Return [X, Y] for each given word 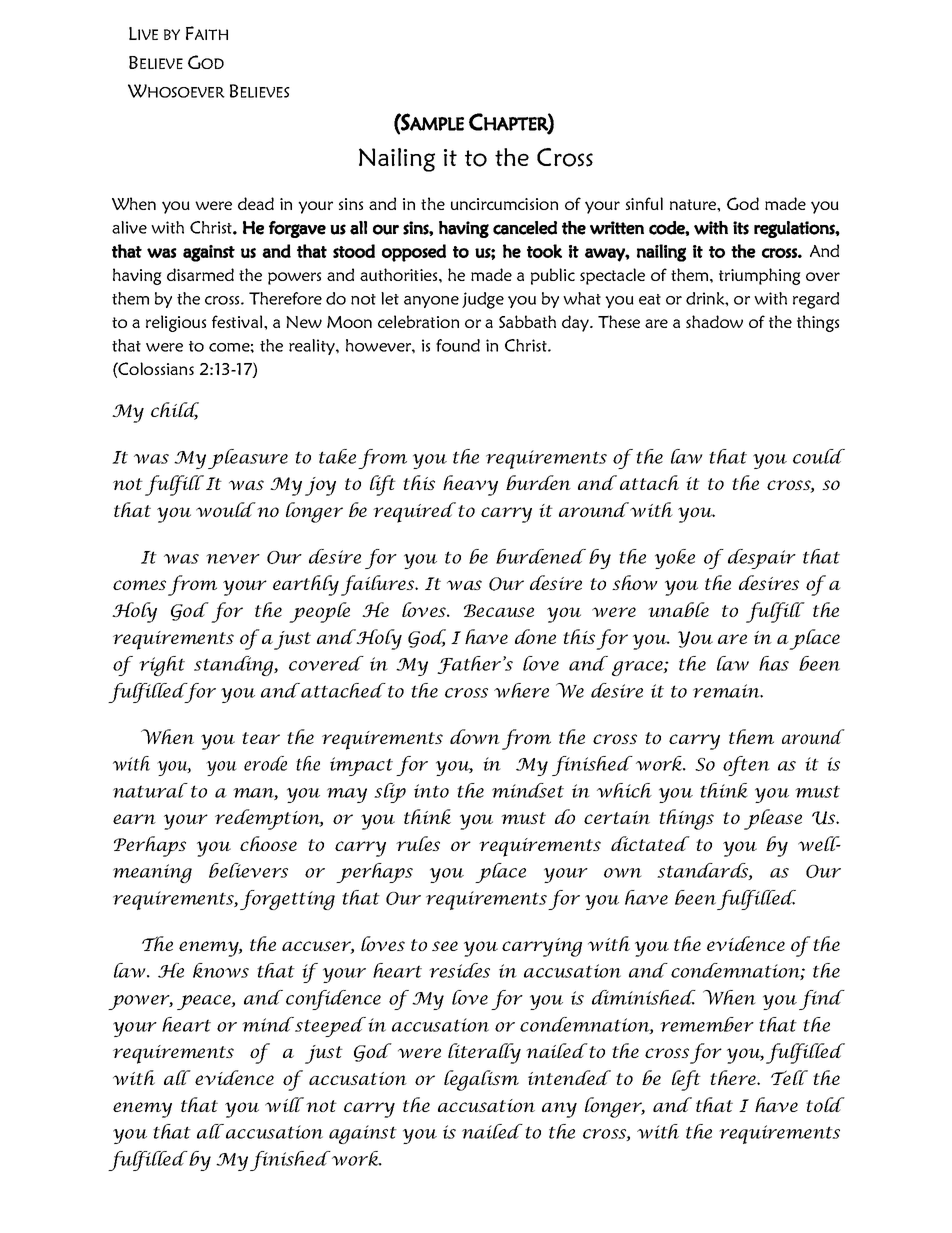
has [774, 663]
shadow [714, 321]
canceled [525, 228]
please [773, 819]
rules [418, 843]
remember [707, 1024]
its [741, 228]
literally [484, 1053]
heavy [470, 485]
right [162, 666]
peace [205, 1002]
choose [268, 843]
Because [499, 610]
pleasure [248, 459]
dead [256, 203]
